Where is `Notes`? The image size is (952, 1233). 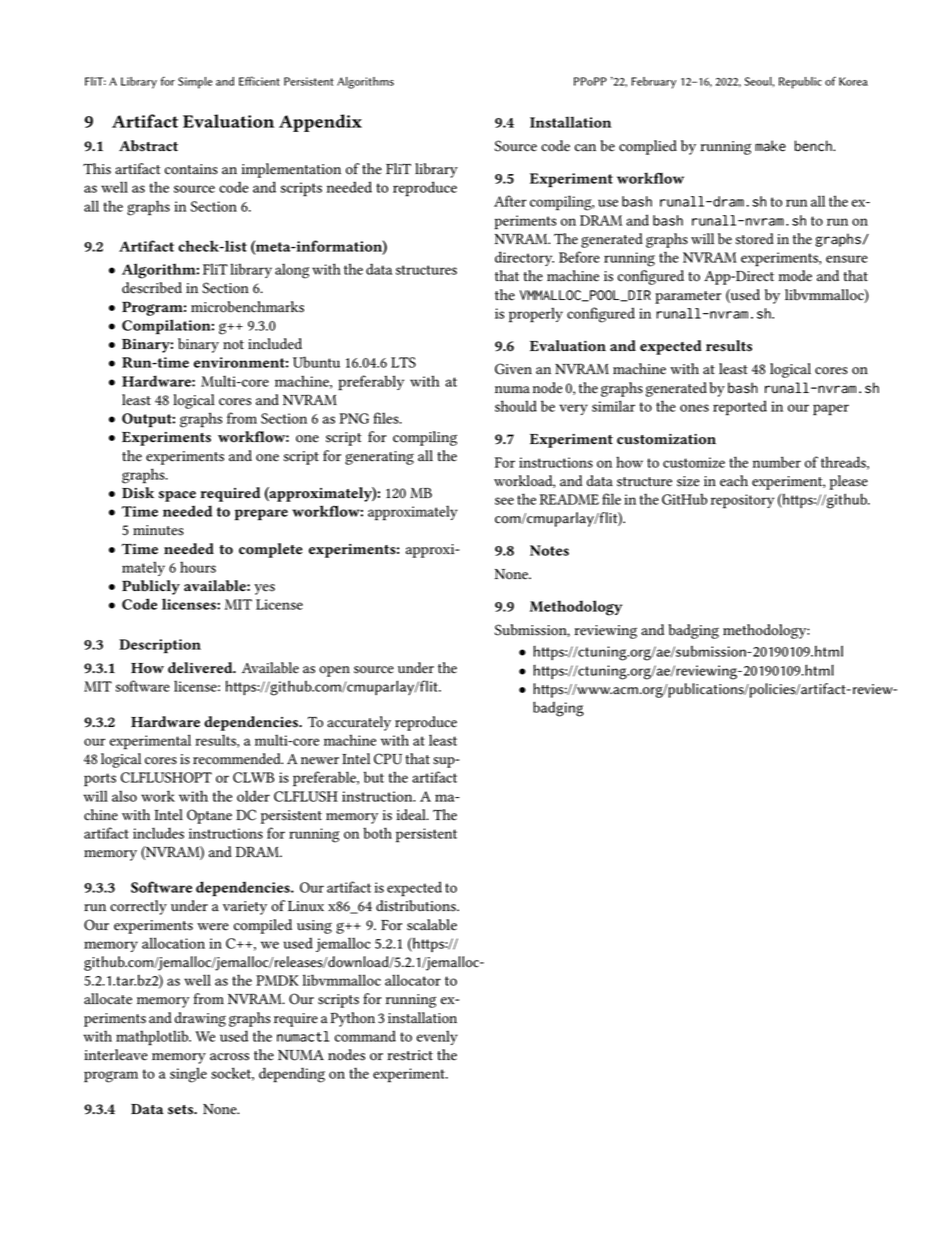 Notes is located at coordinates (549, 550).
